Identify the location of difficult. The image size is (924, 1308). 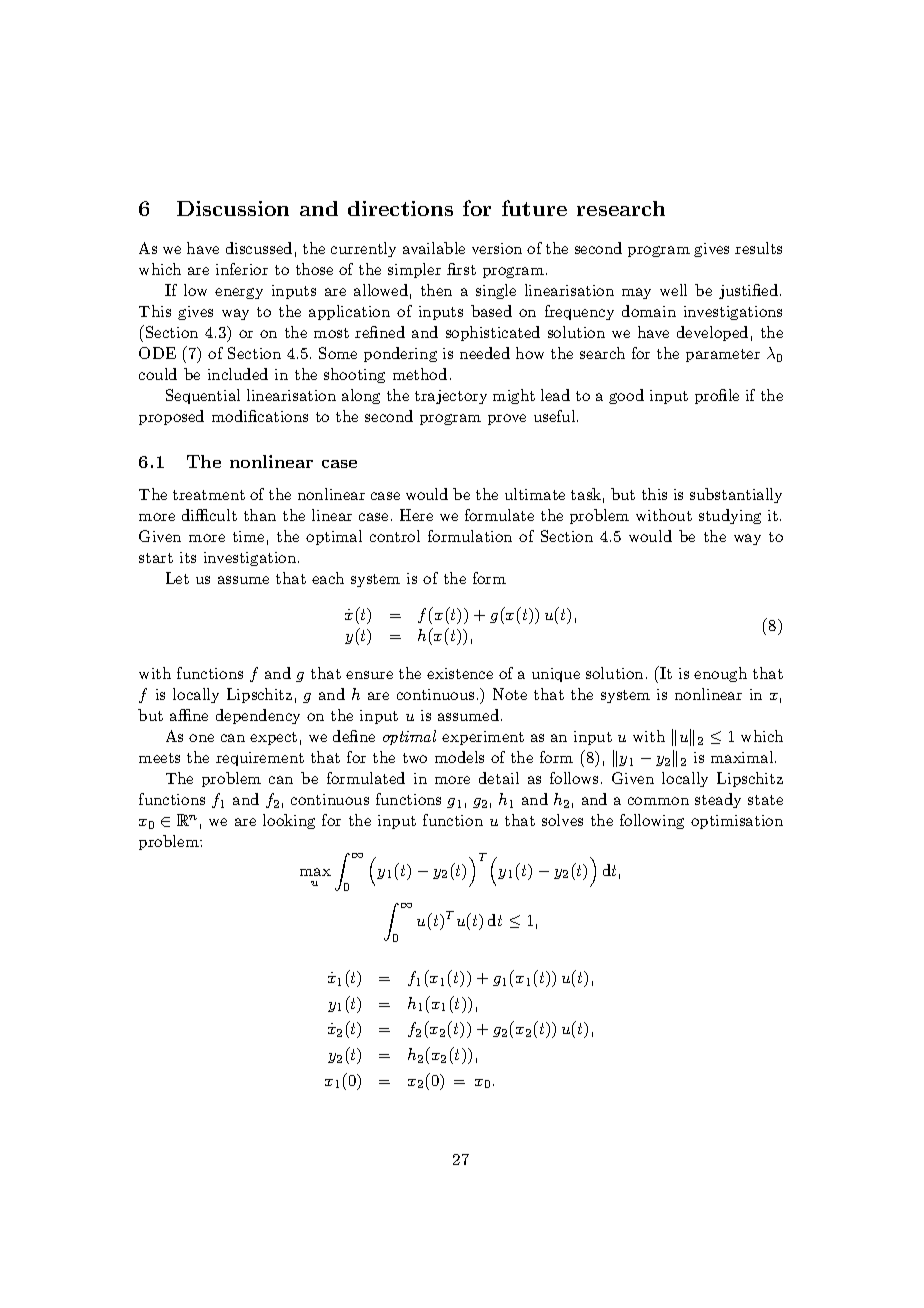
(209, 515).
